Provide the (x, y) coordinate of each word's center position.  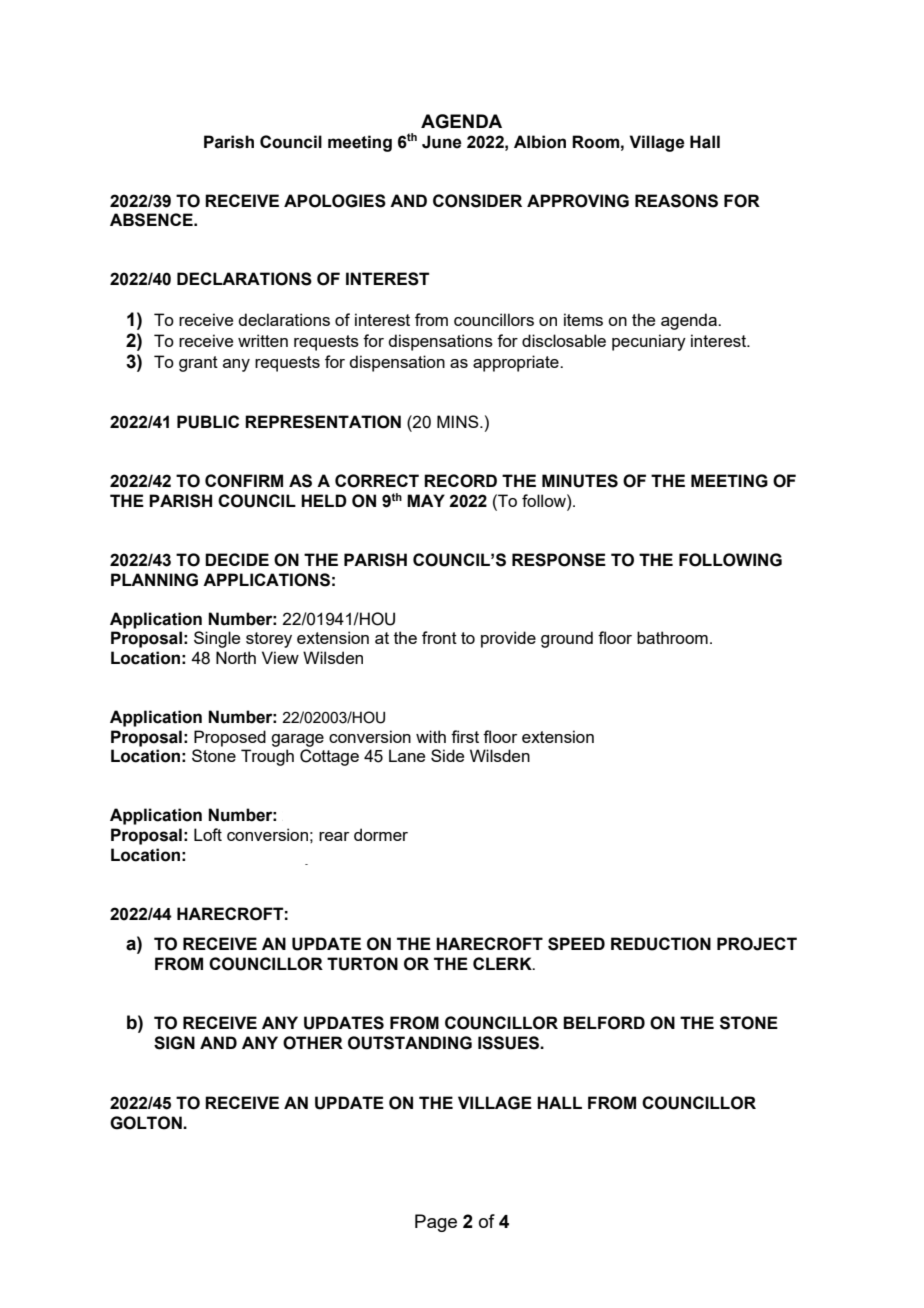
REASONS (676, 201)
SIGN (174, 1043)
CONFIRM (244, 481)
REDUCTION (661, 944)
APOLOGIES (335, 201)
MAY (426, 500)
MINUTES (580, 481)
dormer (381, 834)
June (442, 142)
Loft (208, 834)
